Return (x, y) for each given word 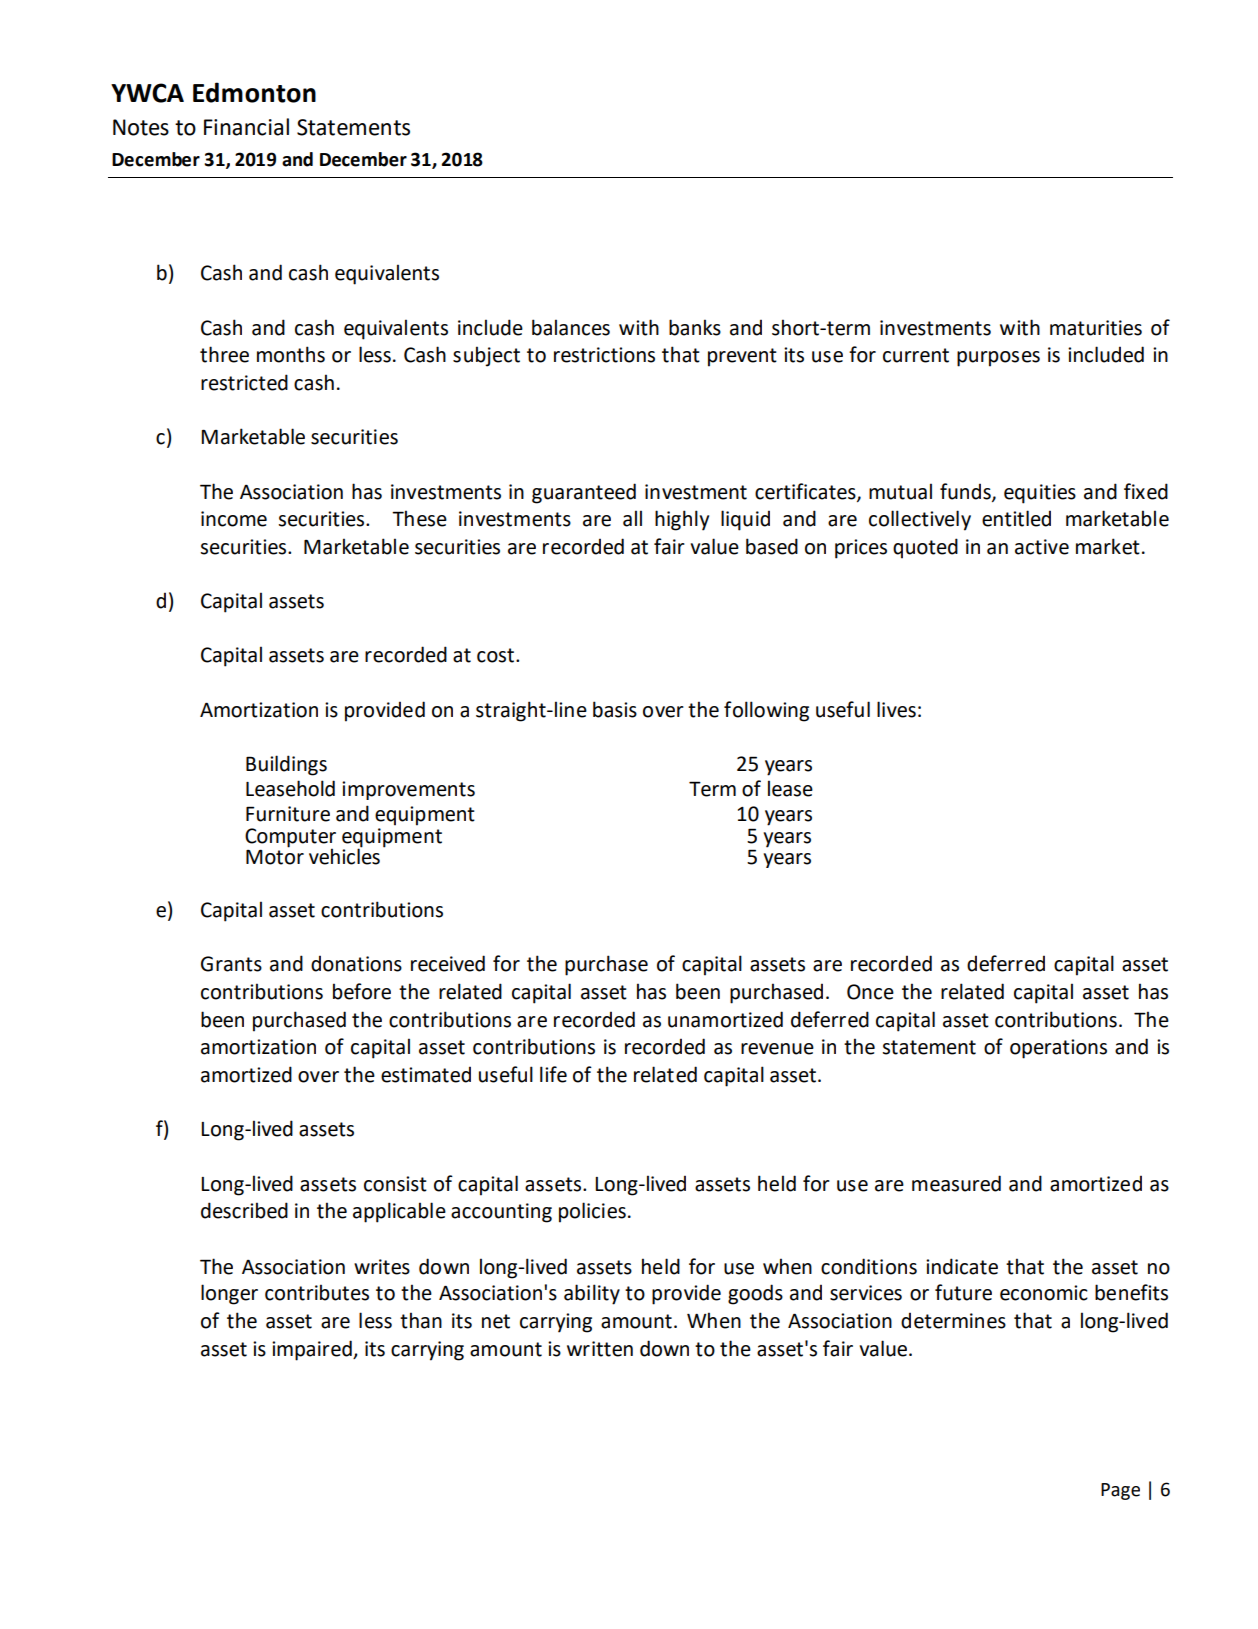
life (553, 1074)
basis (615, 709)
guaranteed (584, 493)
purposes (998, 359)
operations (1058, 1049)
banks (695, 327)
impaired (313, 1350)
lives (896, 709)
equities (1040, 494)
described (244, 1210)
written (600, 1349)
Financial (246, 127)
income (234, 519)
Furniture (288, 814)
